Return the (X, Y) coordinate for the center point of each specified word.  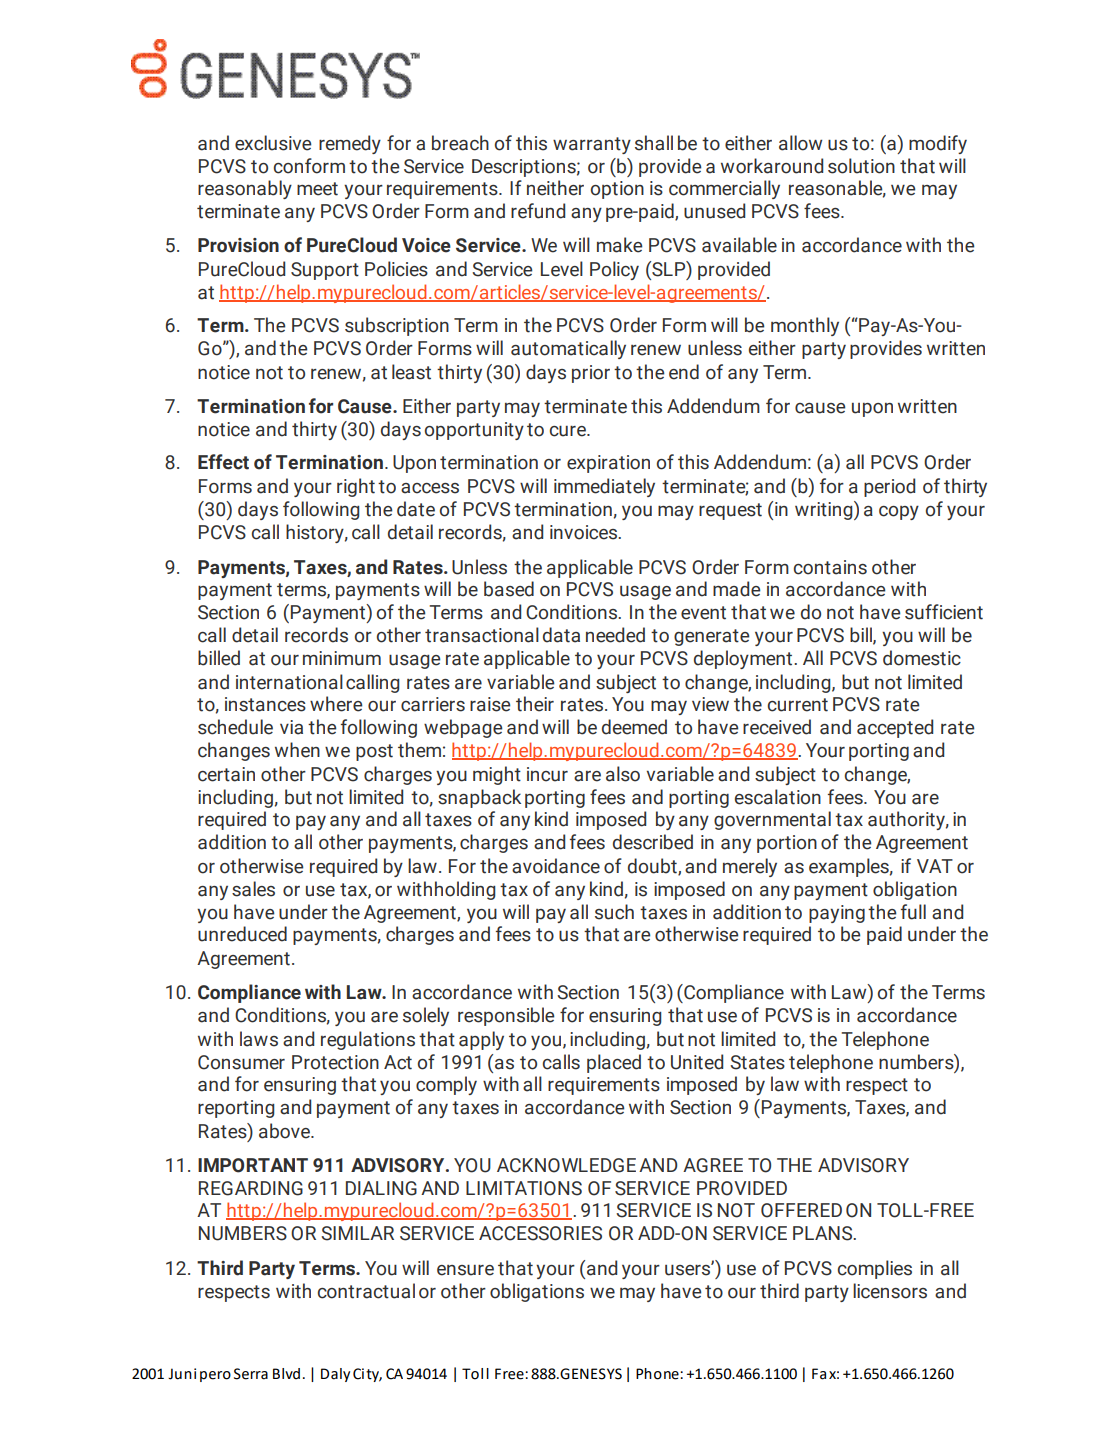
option (617, 190)
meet (317, 189)
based (509, 589)
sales (253, 889)
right (356, 487)
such (614, 912)
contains (830, 567)
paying (837, 914)
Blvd (286, 1374)
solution (861, 166)
